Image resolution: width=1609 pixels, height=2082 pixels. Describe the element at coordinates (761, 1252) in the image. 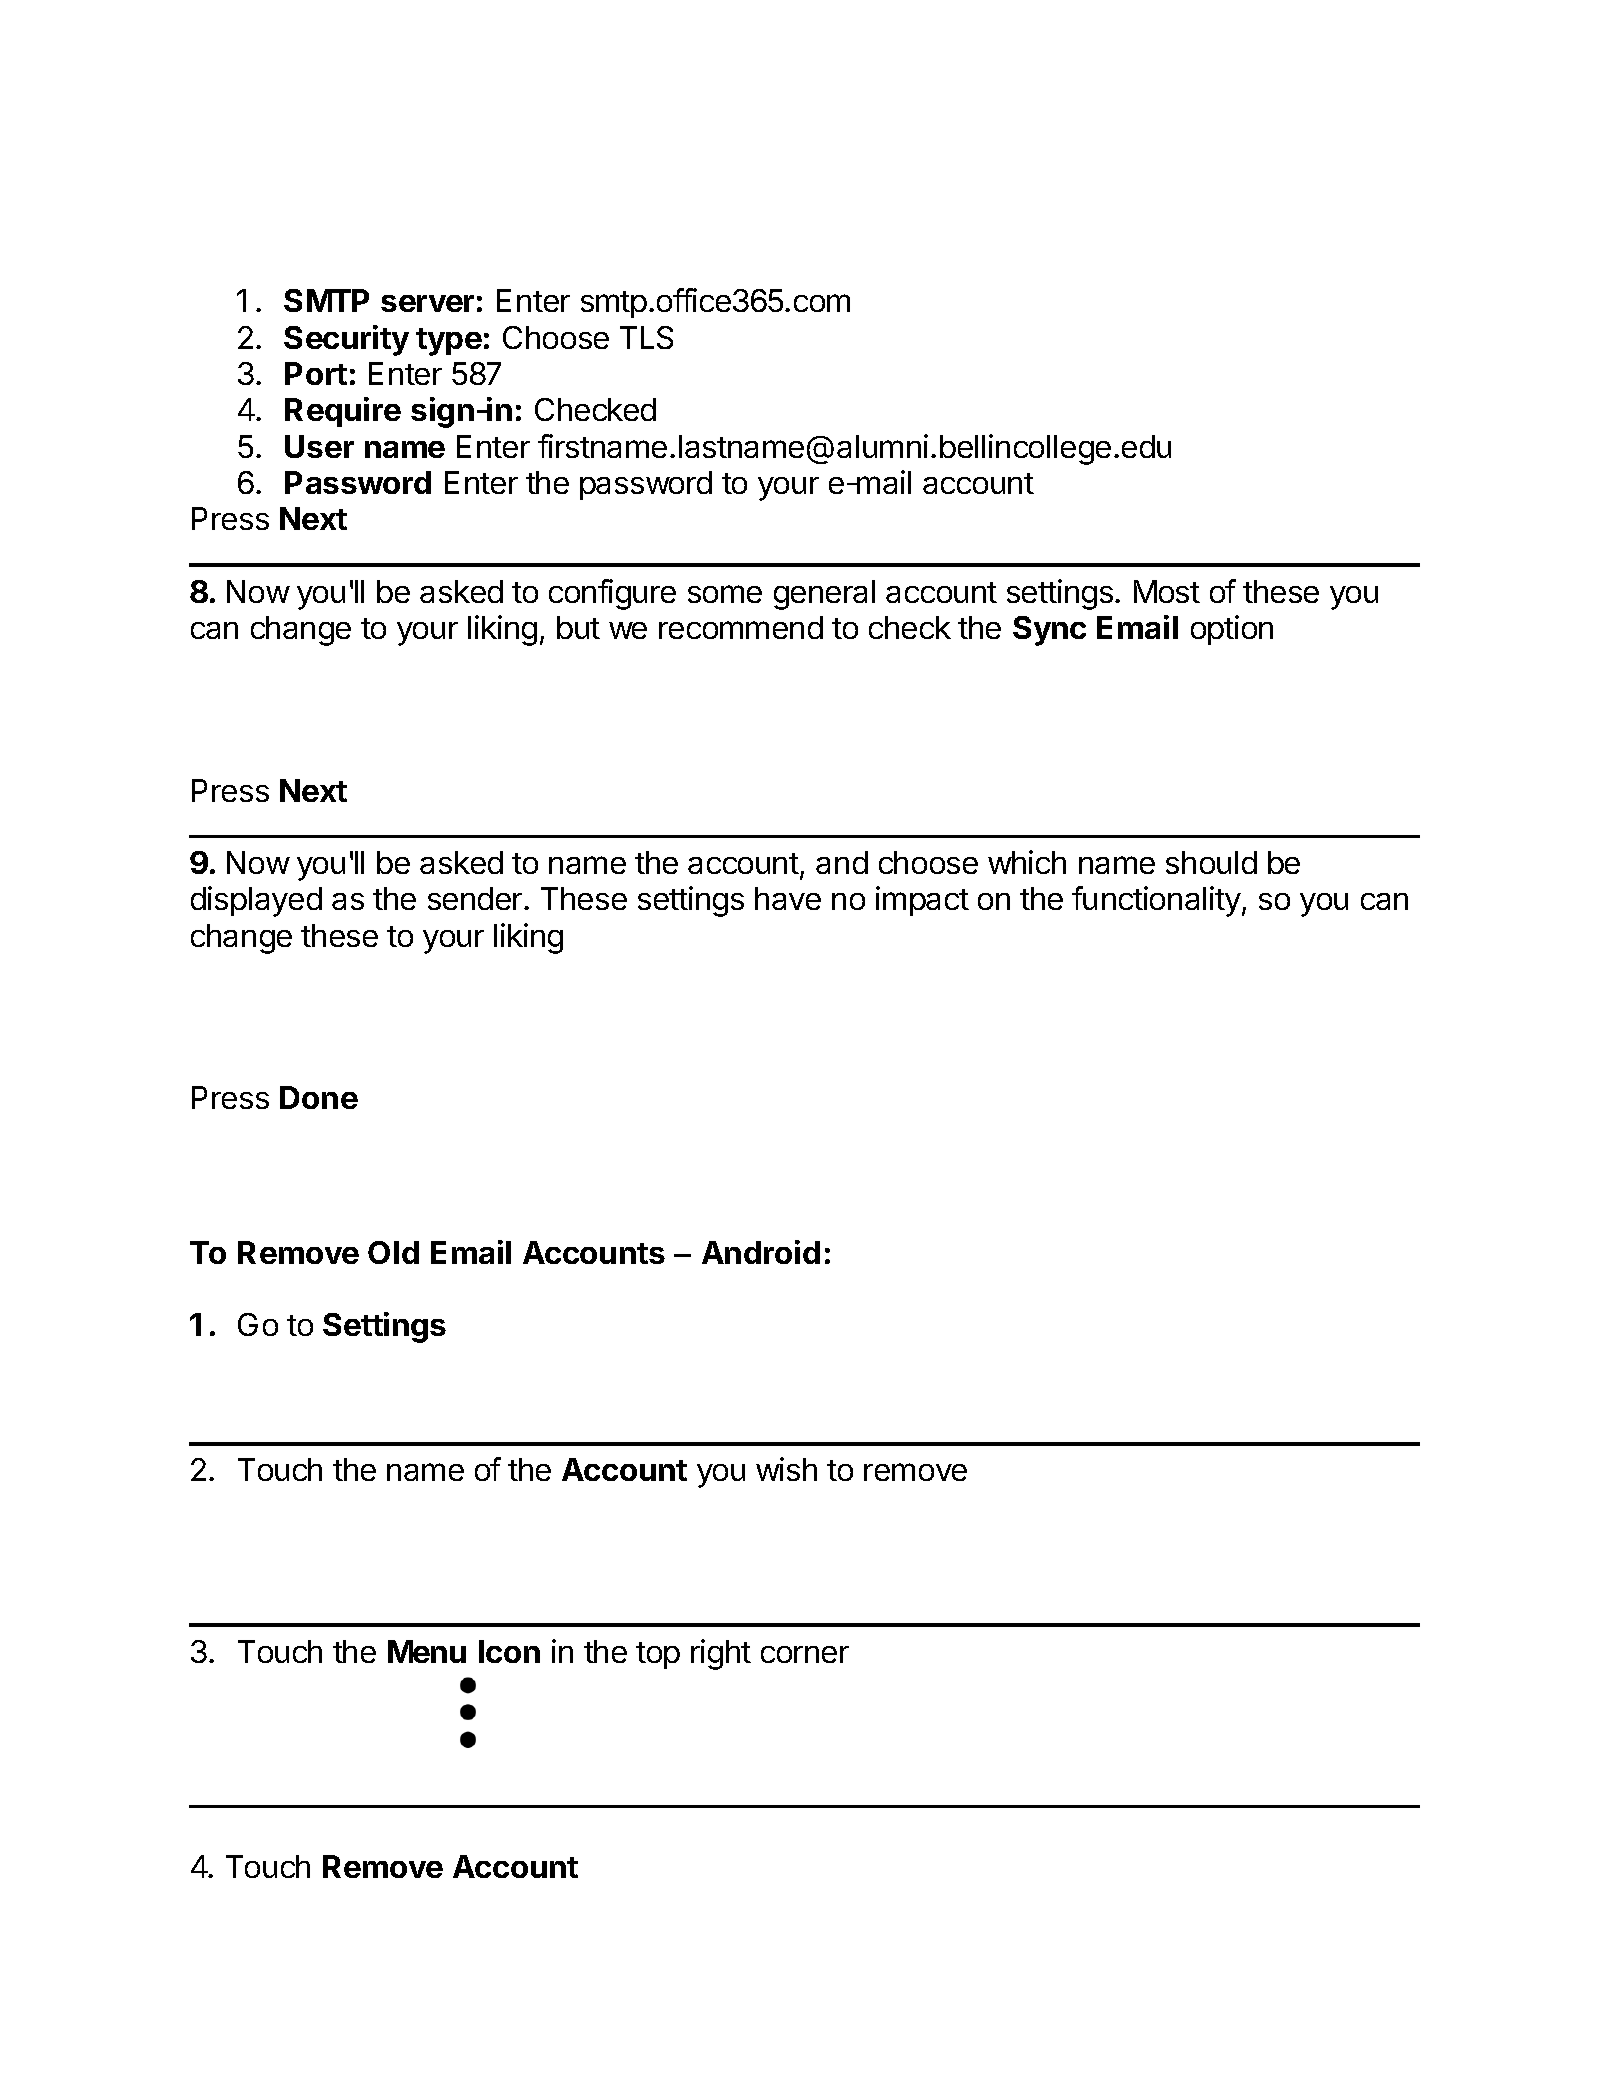

I see `Android` at that location.
